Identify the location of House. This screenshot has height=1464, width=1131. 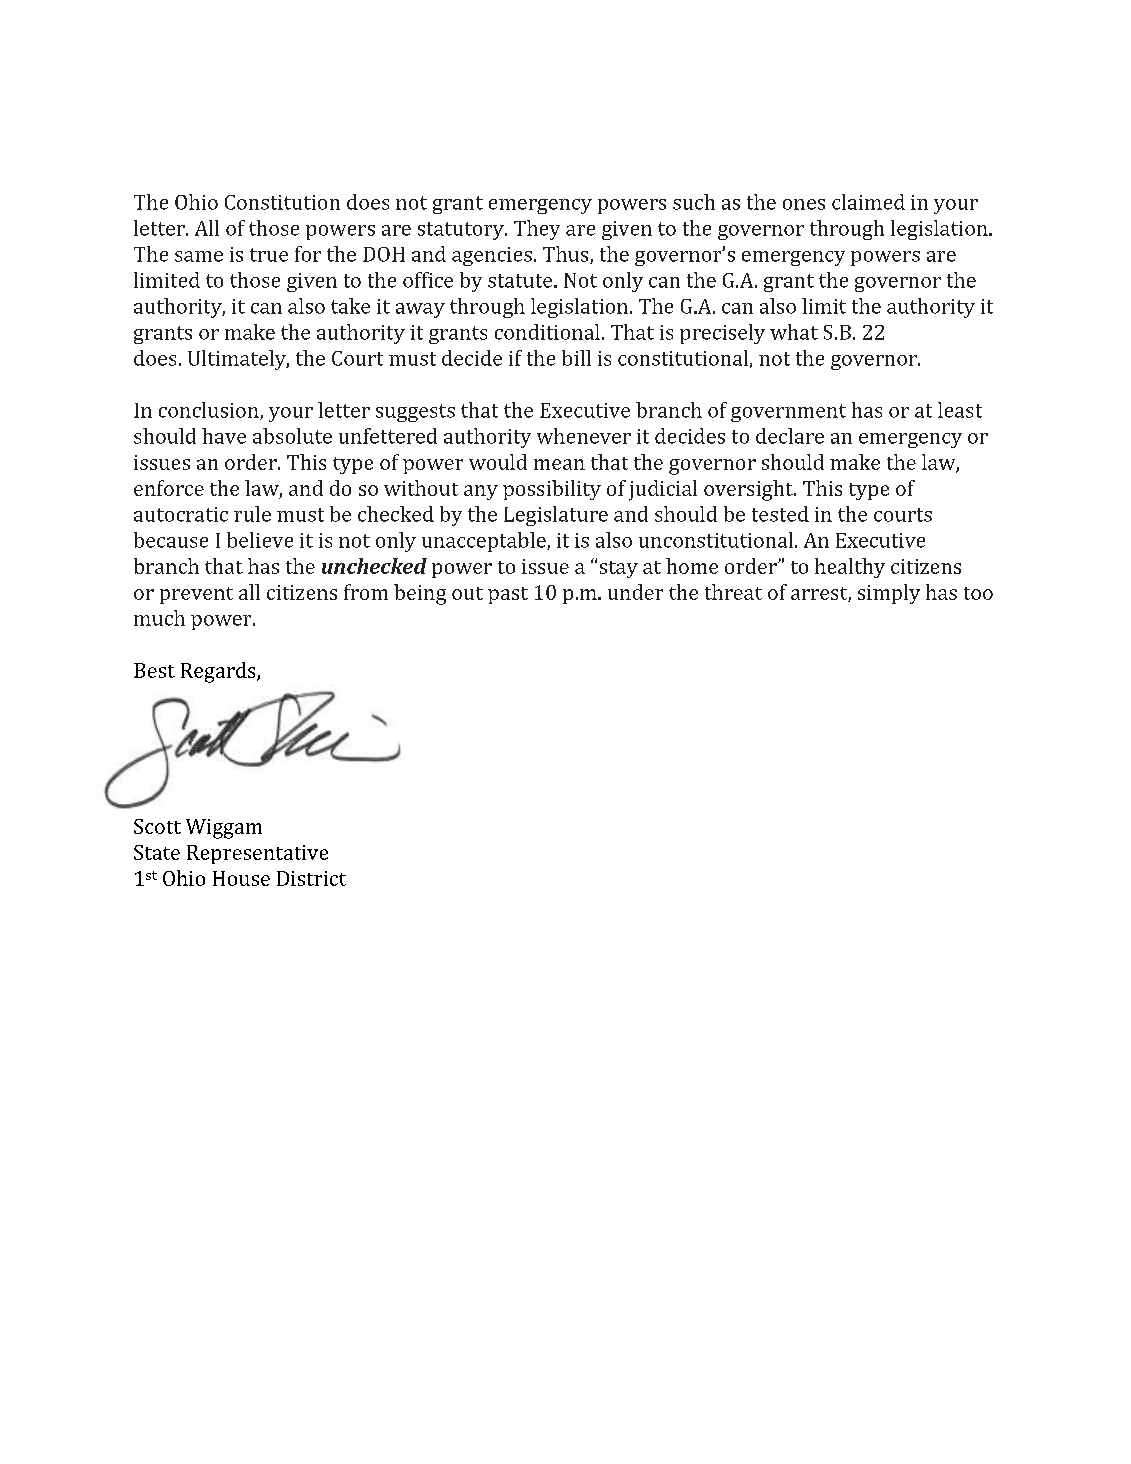
(241, 878).
